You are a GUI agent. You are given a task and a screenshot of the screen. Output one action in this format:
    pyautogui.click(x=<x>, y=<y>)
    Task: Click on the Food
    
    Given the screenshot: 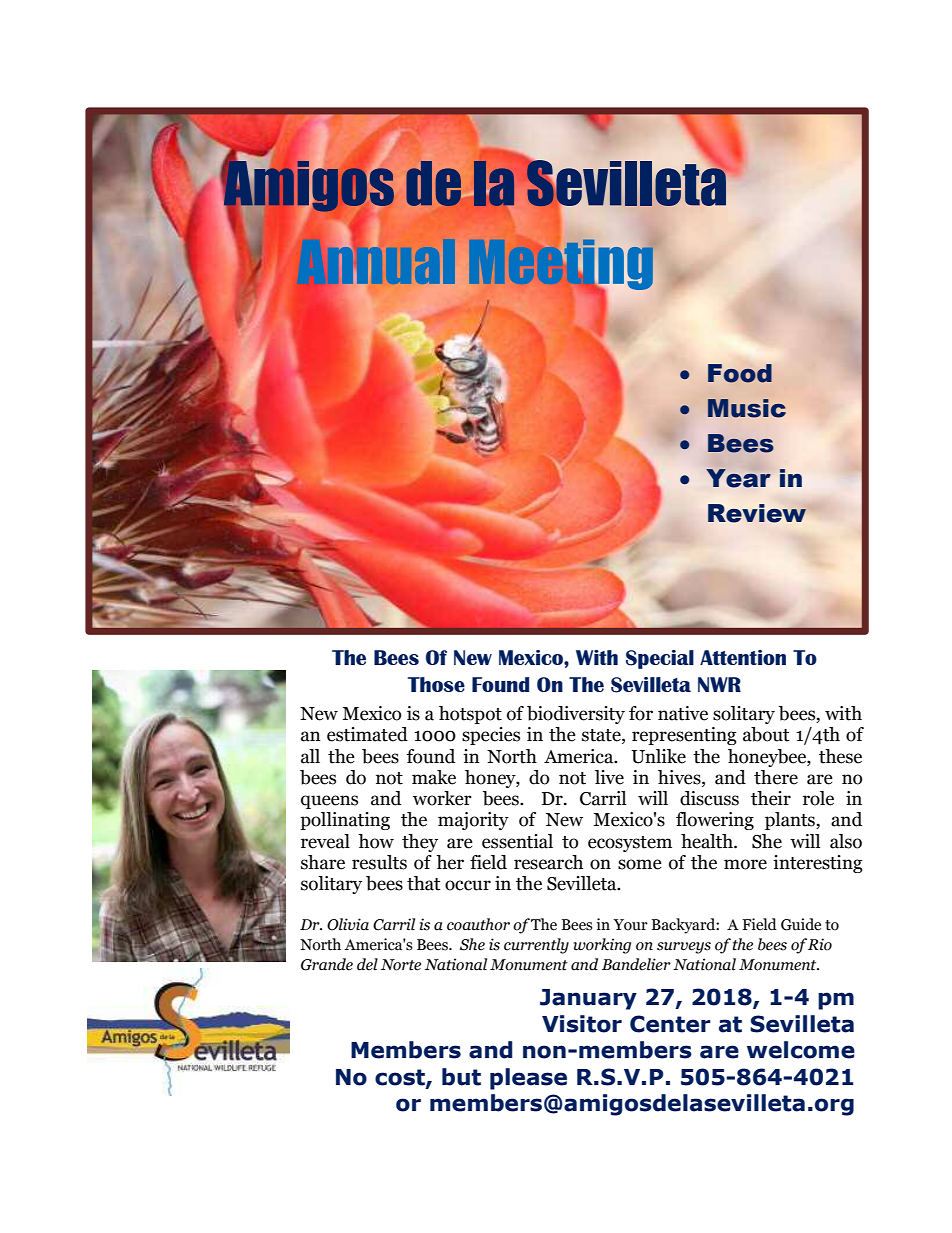 What is the action you would take?
    pyautogui.click(x=740, y=373)
